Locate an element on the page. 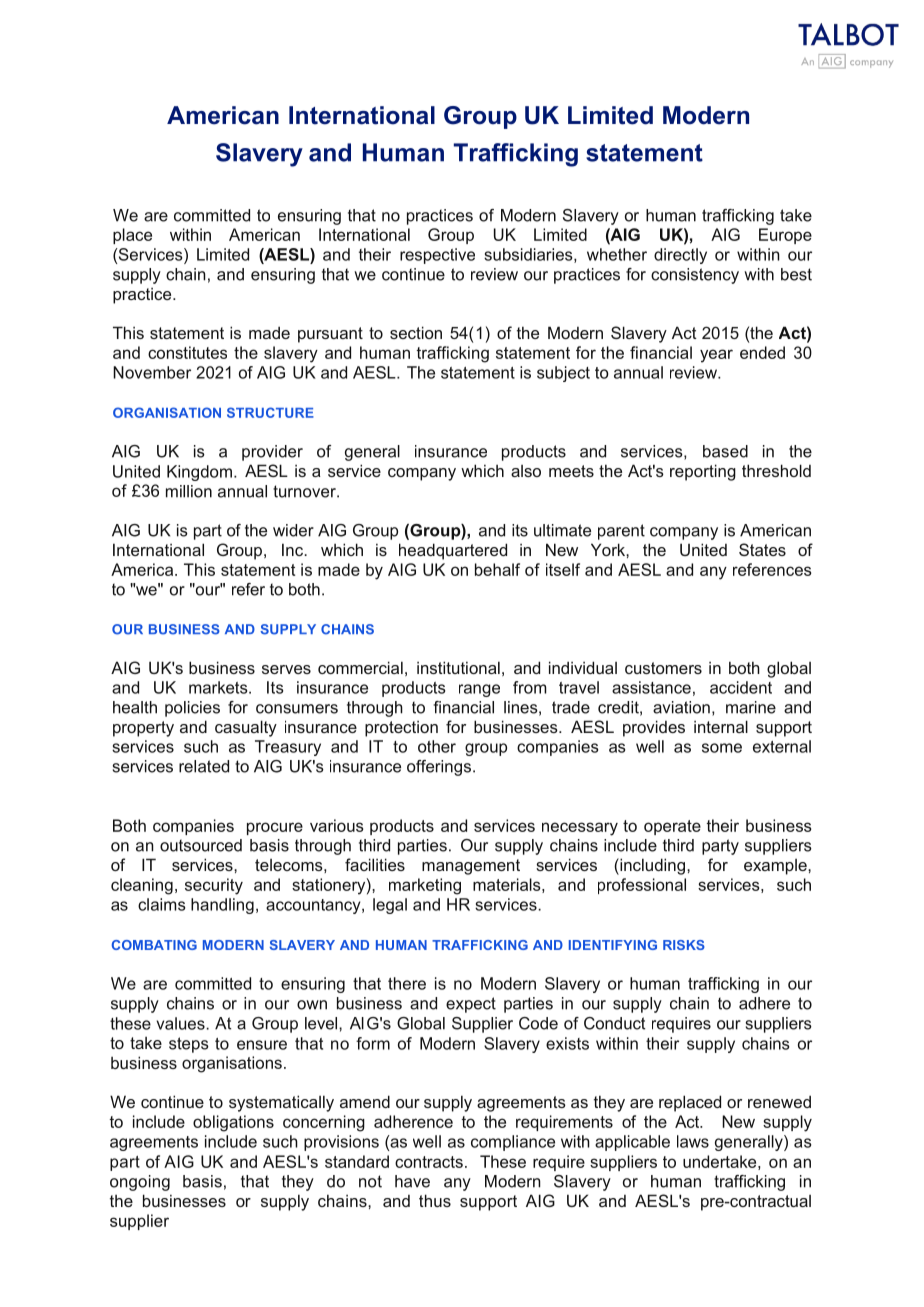  internal is located at coordinates (721, 726).
